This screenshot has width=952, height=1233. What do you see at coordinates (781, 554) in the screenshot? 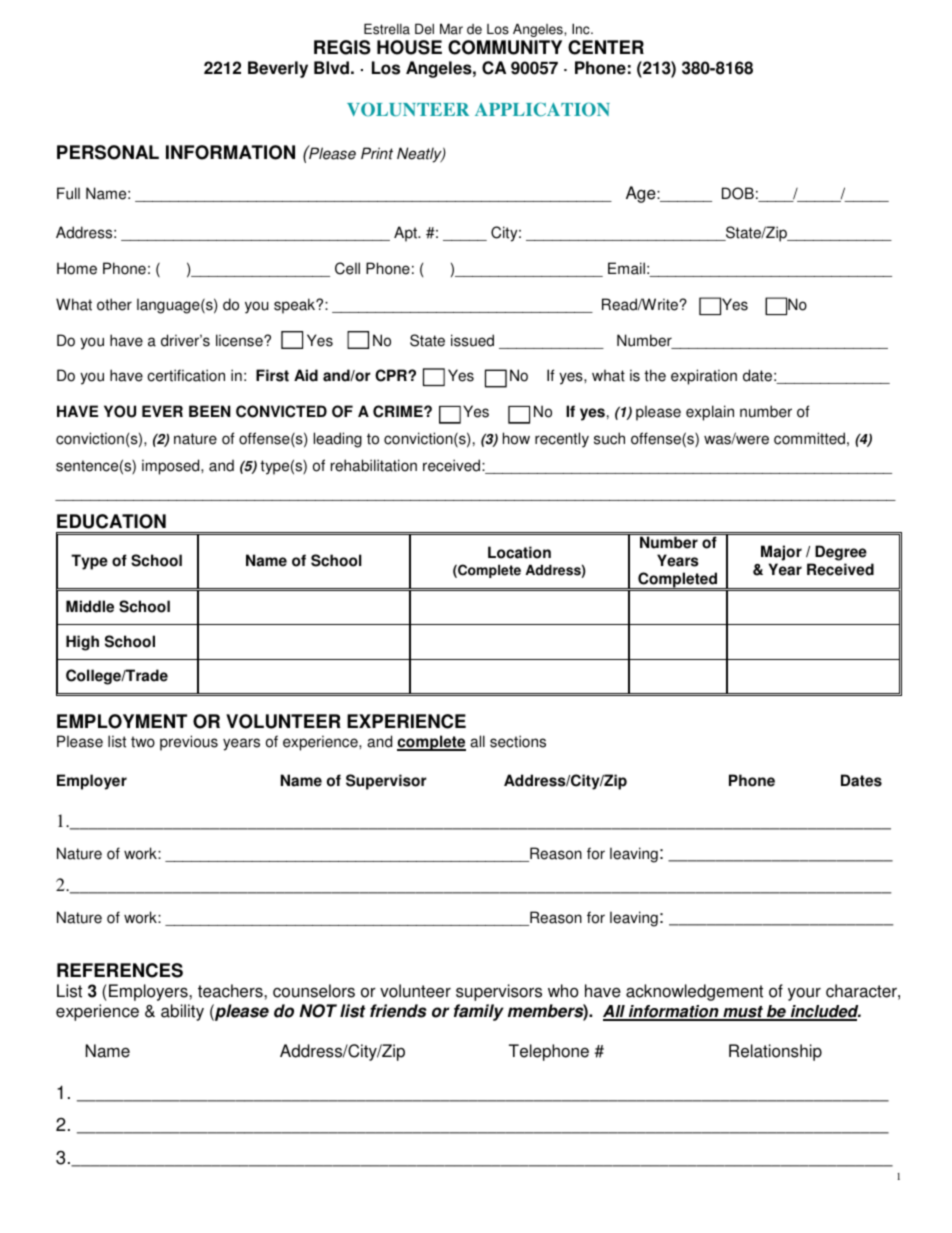
I see `Major` at bounding box center [781, 554].
